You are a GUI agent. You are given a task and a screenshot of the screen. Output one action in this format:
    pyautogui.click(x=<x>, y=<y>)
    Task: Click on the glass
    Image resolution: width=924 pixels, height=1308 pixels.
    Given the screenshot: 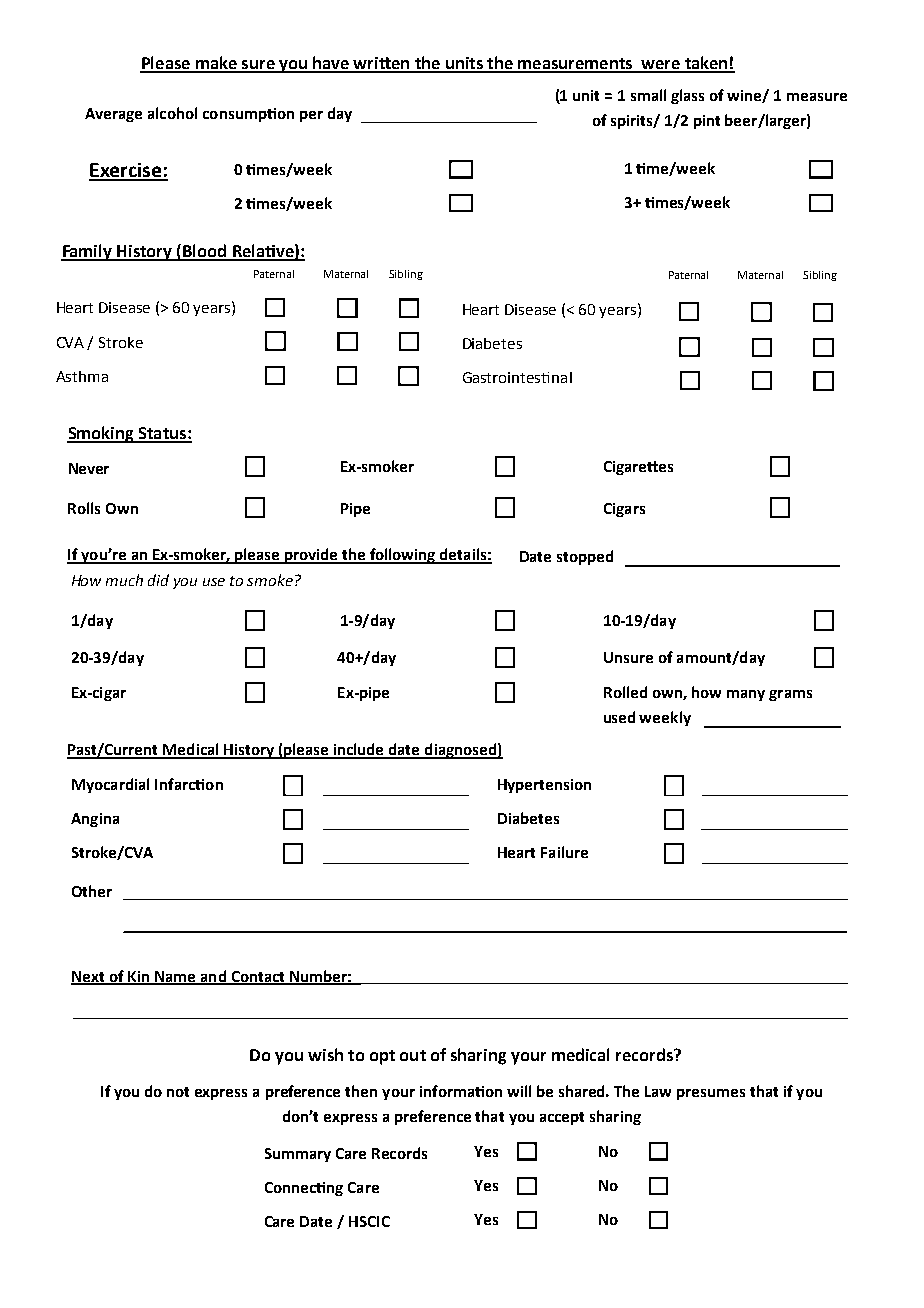 What is the action you would take?
    pyautogui.click(x=687, y=96)
